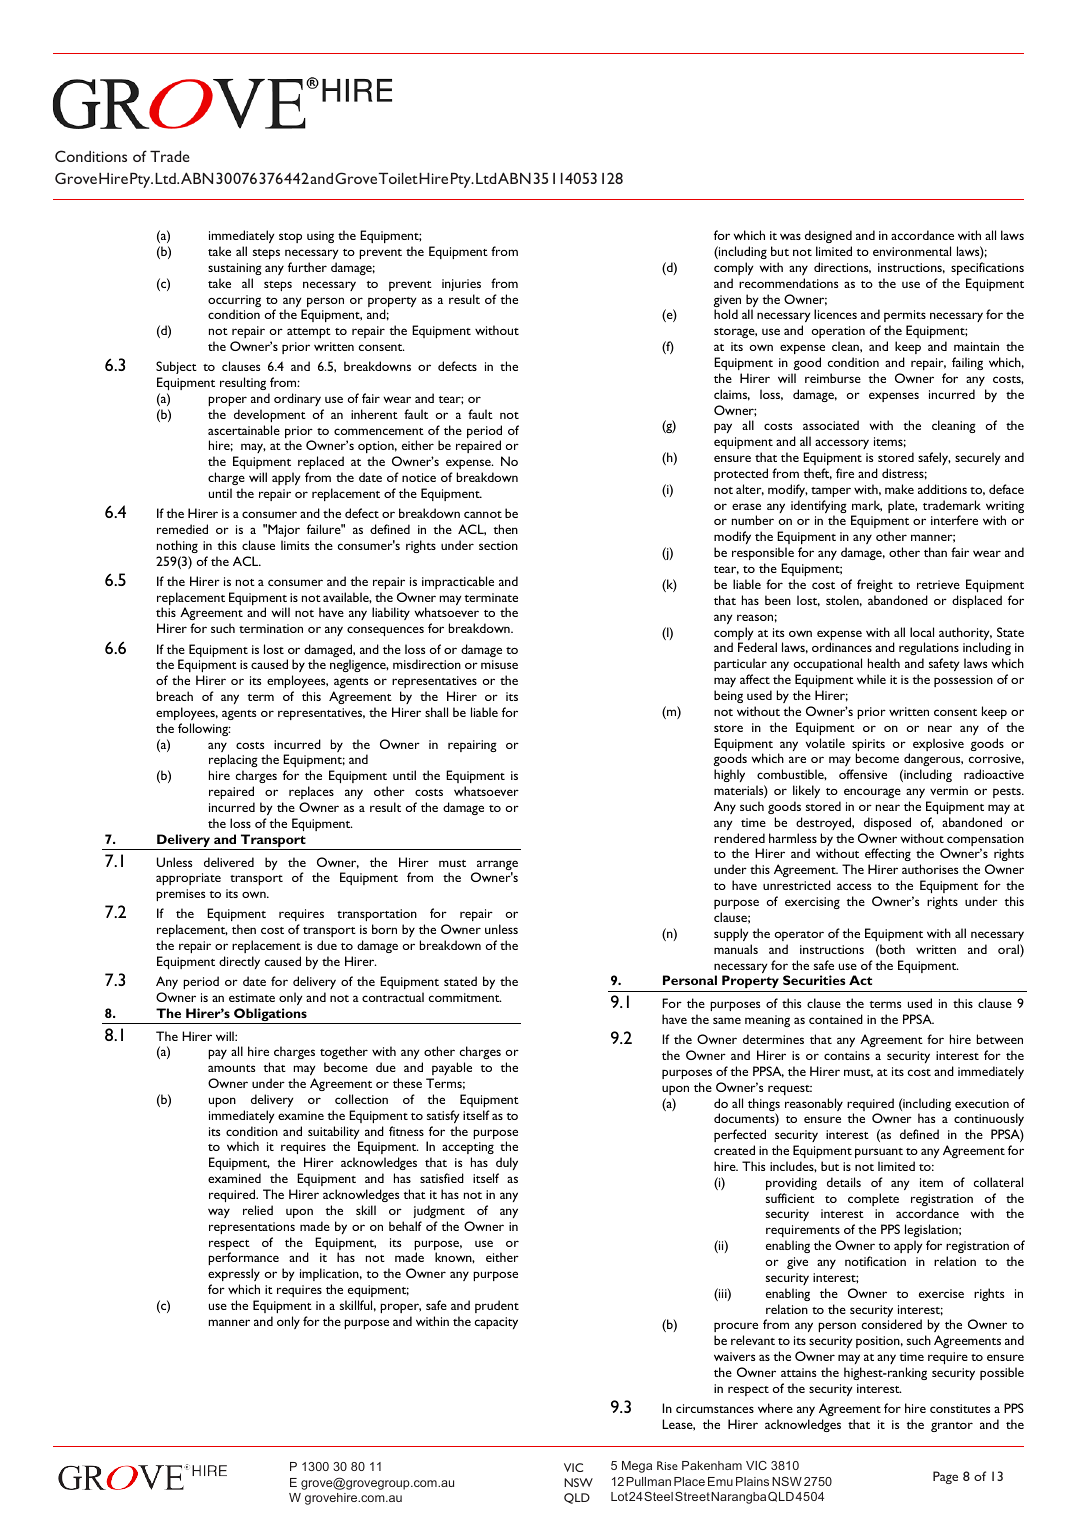 This document has width=1086, height=1535. Describe the element at coordinates (234, 1274) in the document. I see `expressly` at that location.
